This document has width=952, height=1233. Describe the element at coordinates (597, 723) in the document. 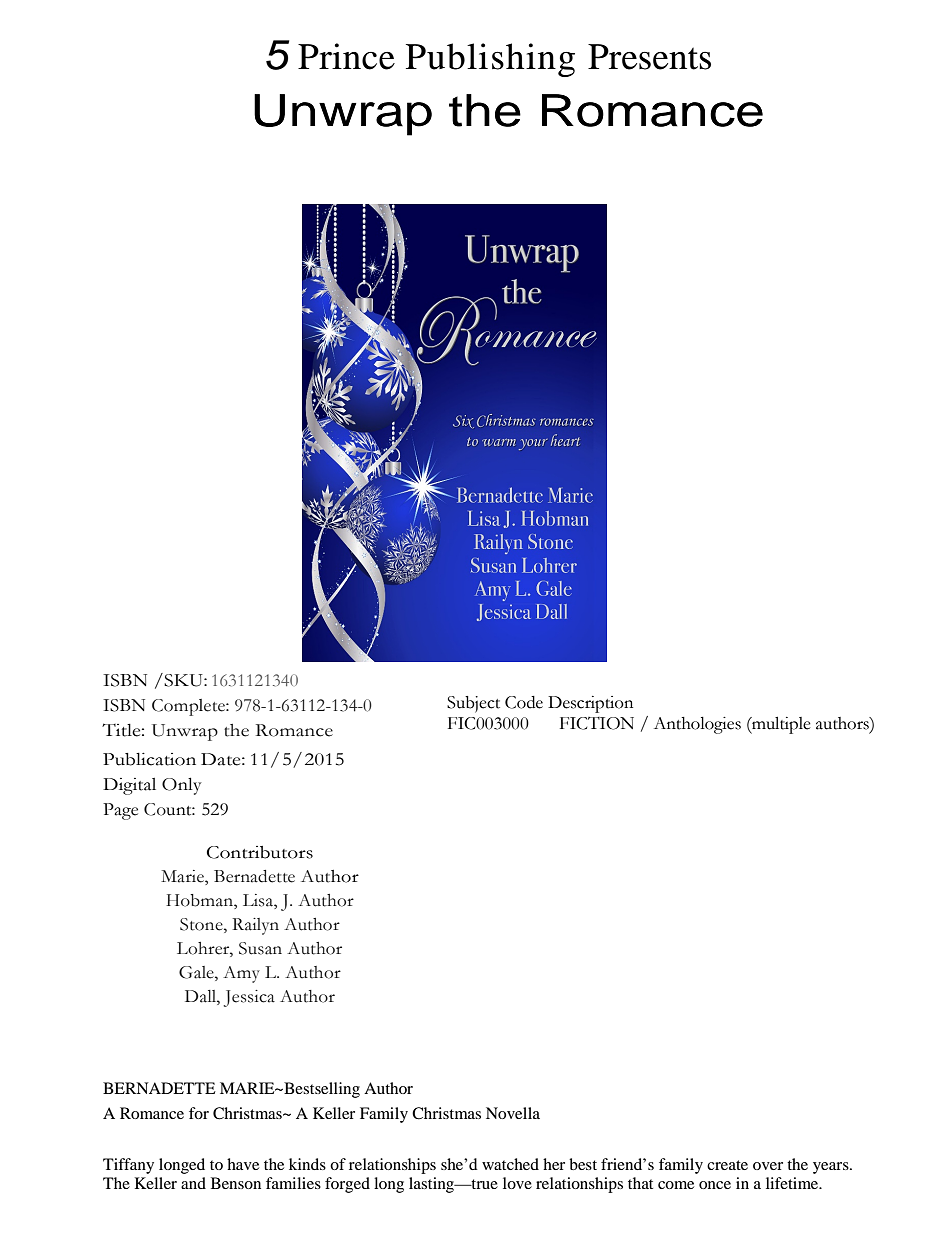

I see `FICTION` at that location.
